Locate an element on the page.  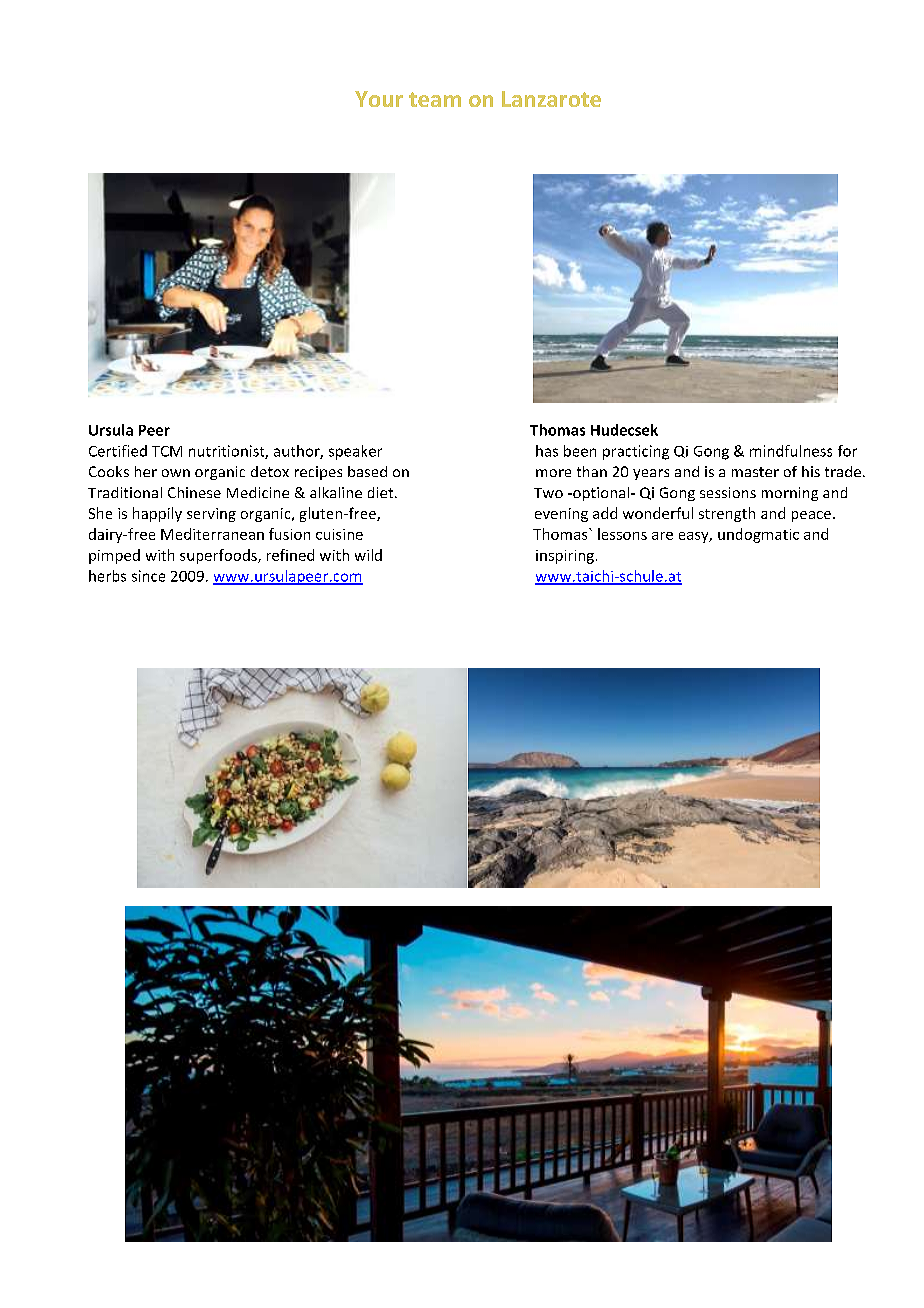
mindfulness is located at coordinates (791, 451).
